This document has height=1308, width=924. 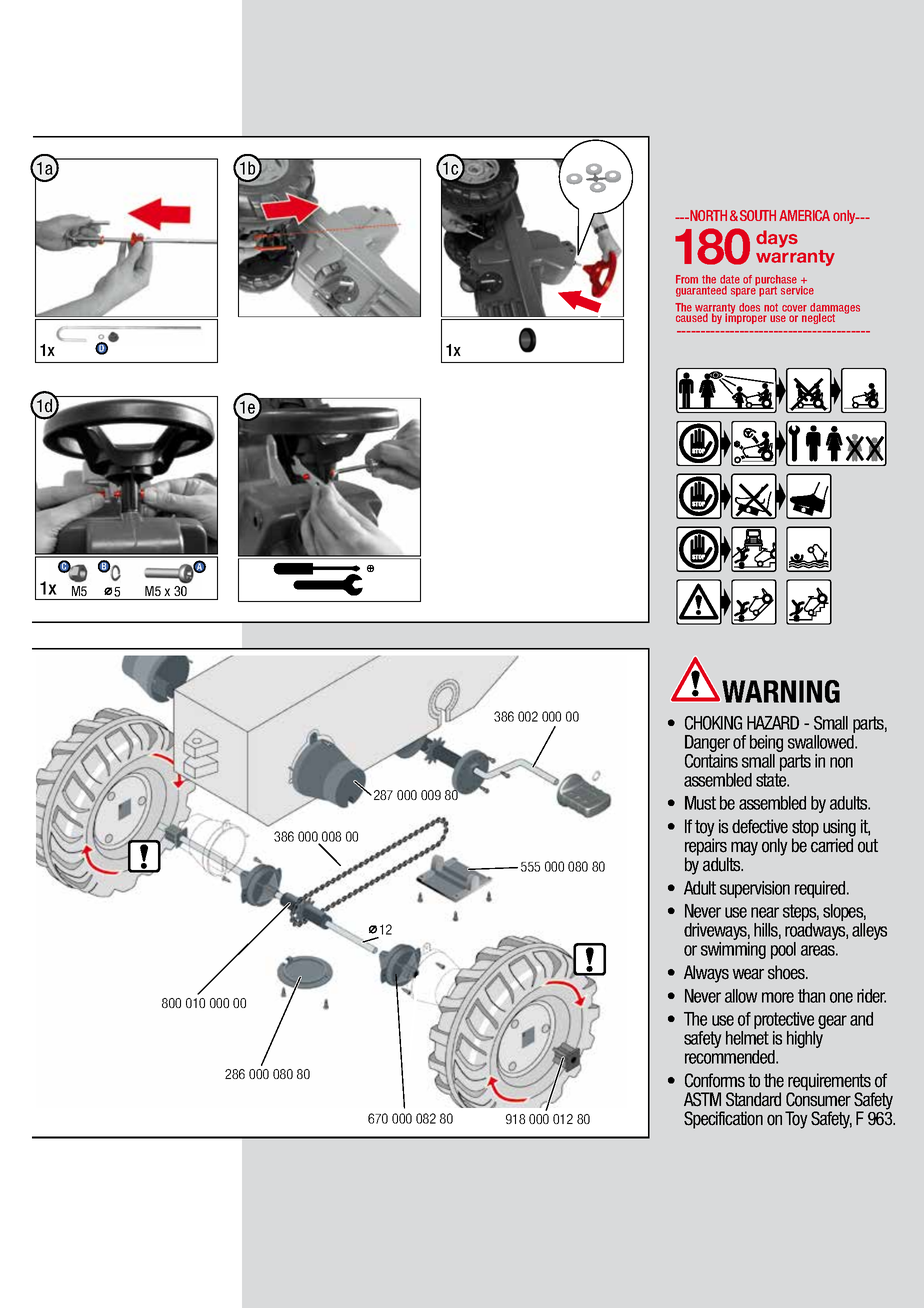 What do you see at coordinates (766, 743) in the document?
I see `being` at bounding box center [766, 743].
